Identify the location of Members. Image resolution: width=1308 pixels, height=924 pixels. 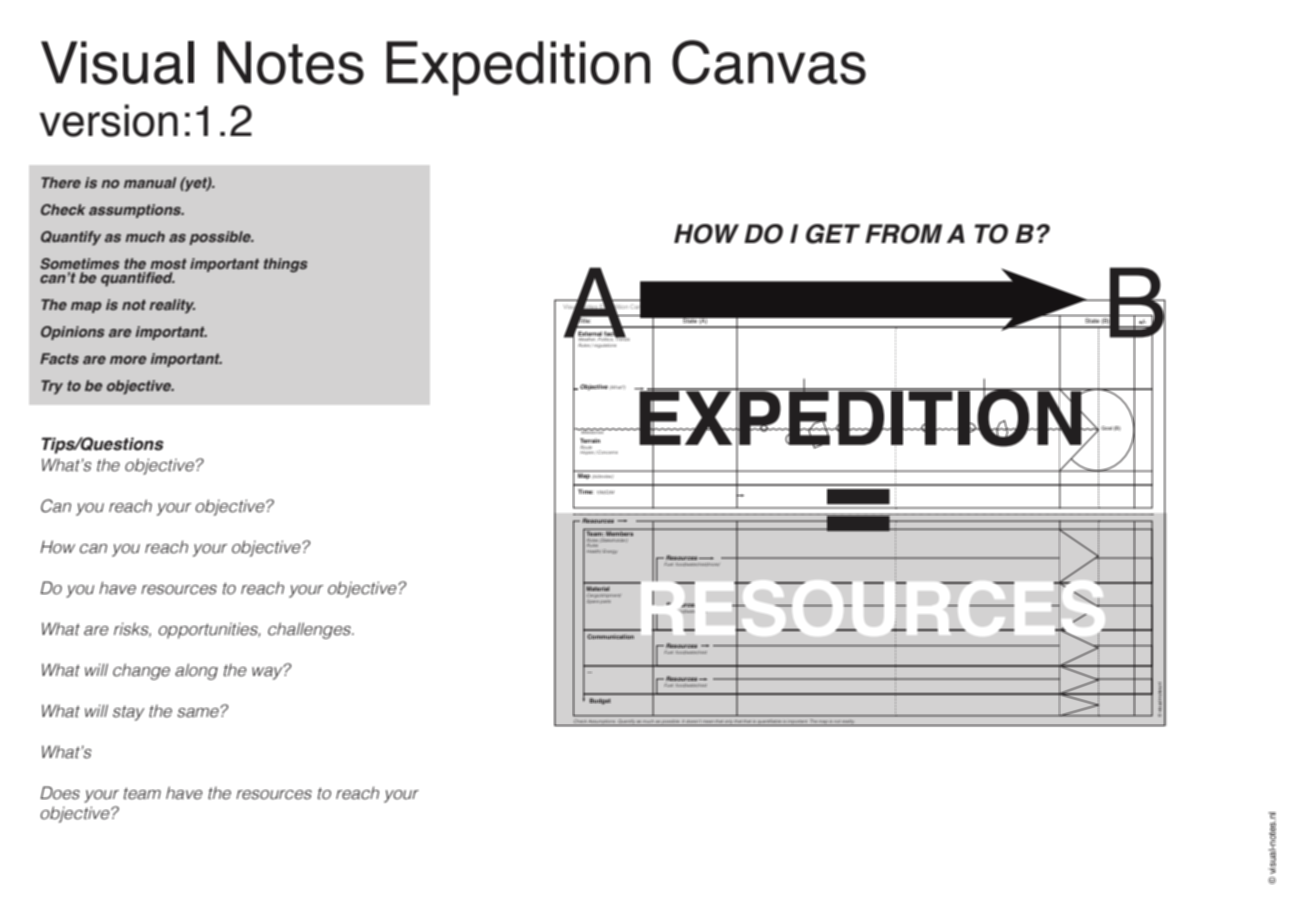
(620, 532).
